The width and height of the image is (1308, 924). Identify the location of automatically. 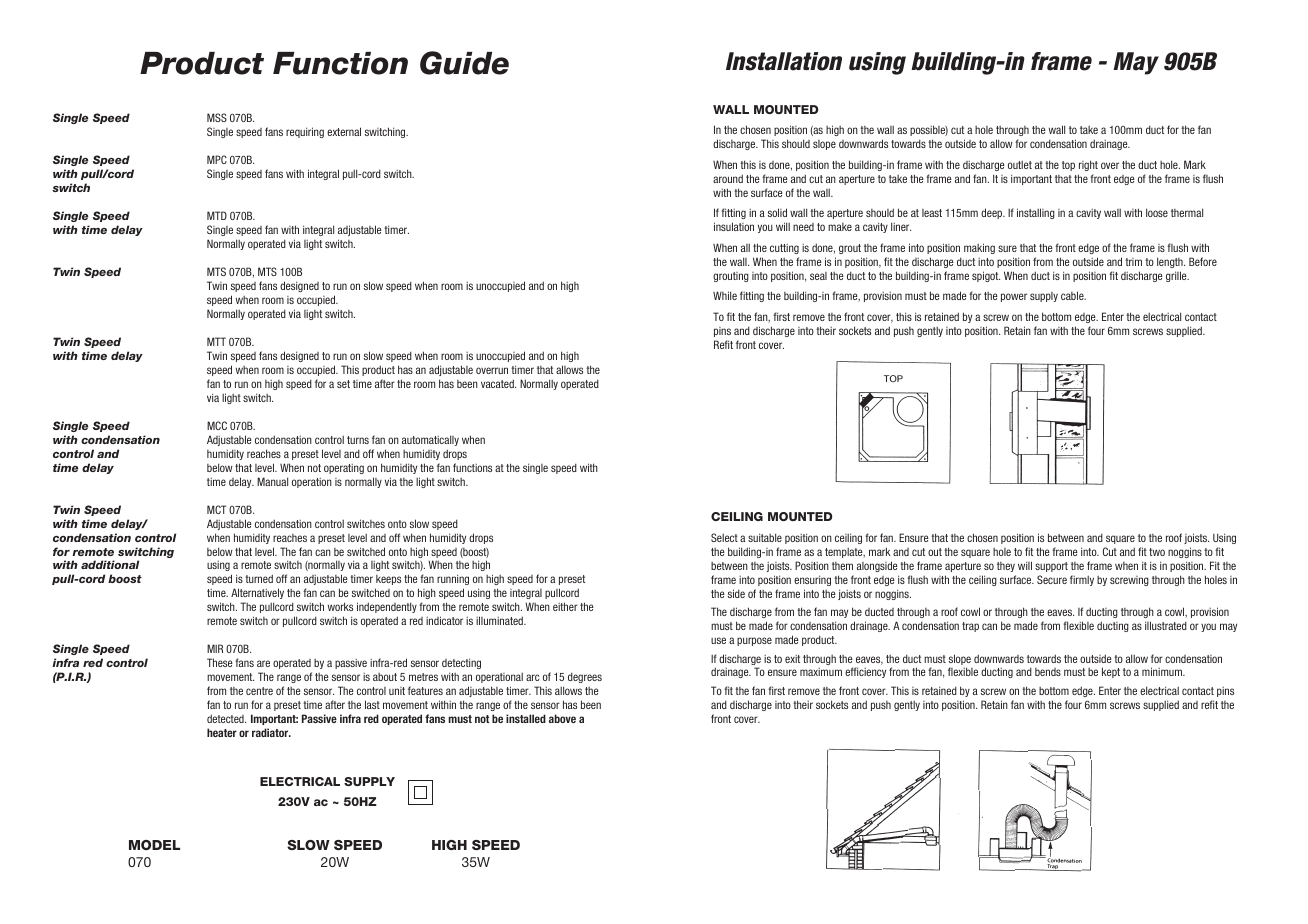
(430, 440).
